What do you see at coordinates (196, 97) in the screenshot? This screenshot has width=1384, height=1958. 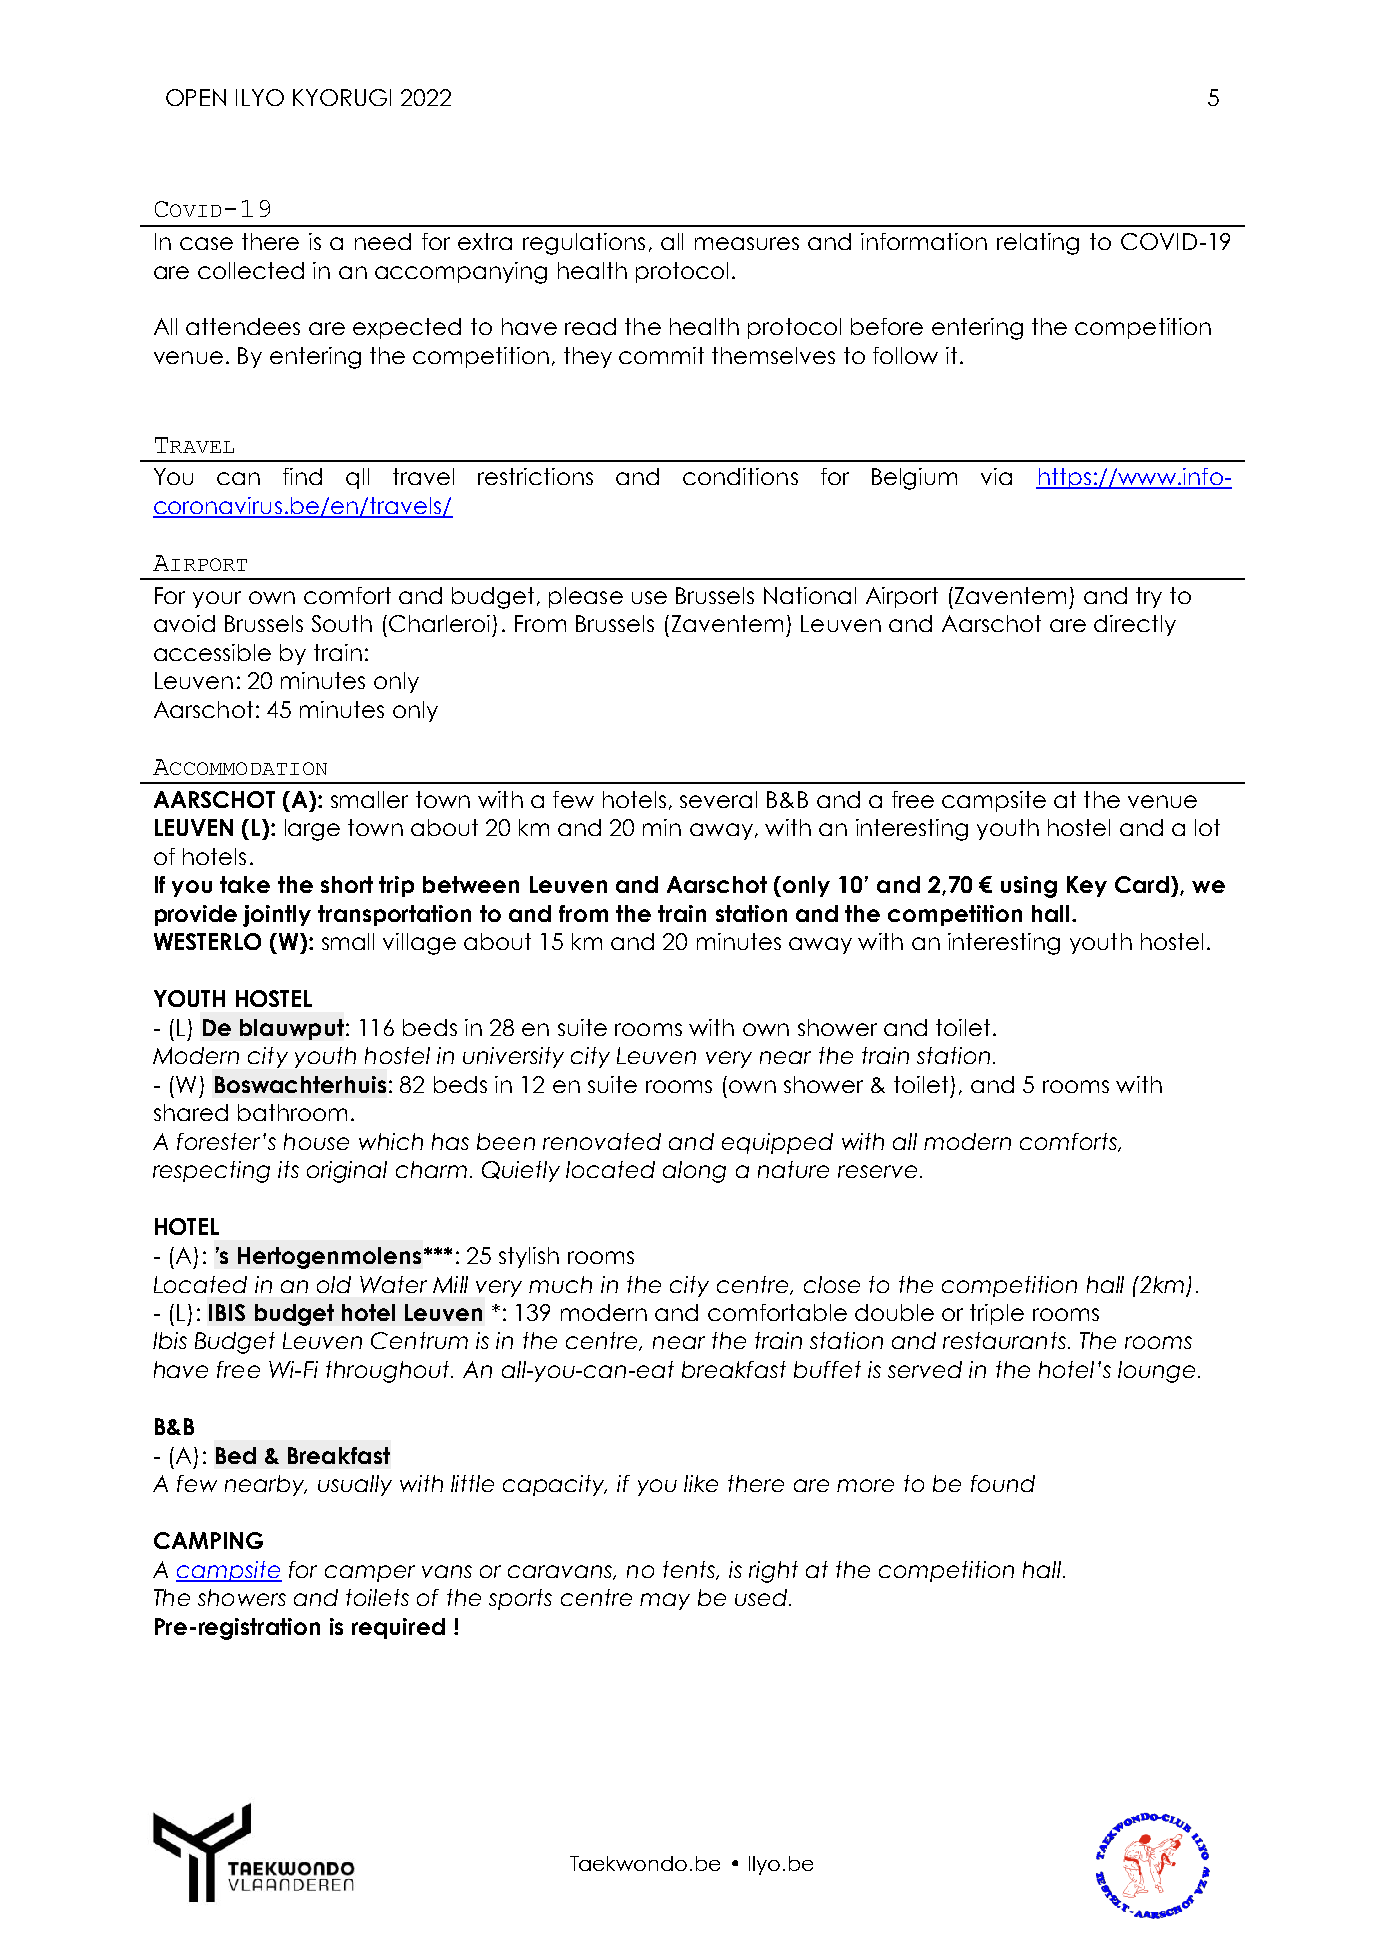 I see `OPEN` at bounding box center [196, 97].
